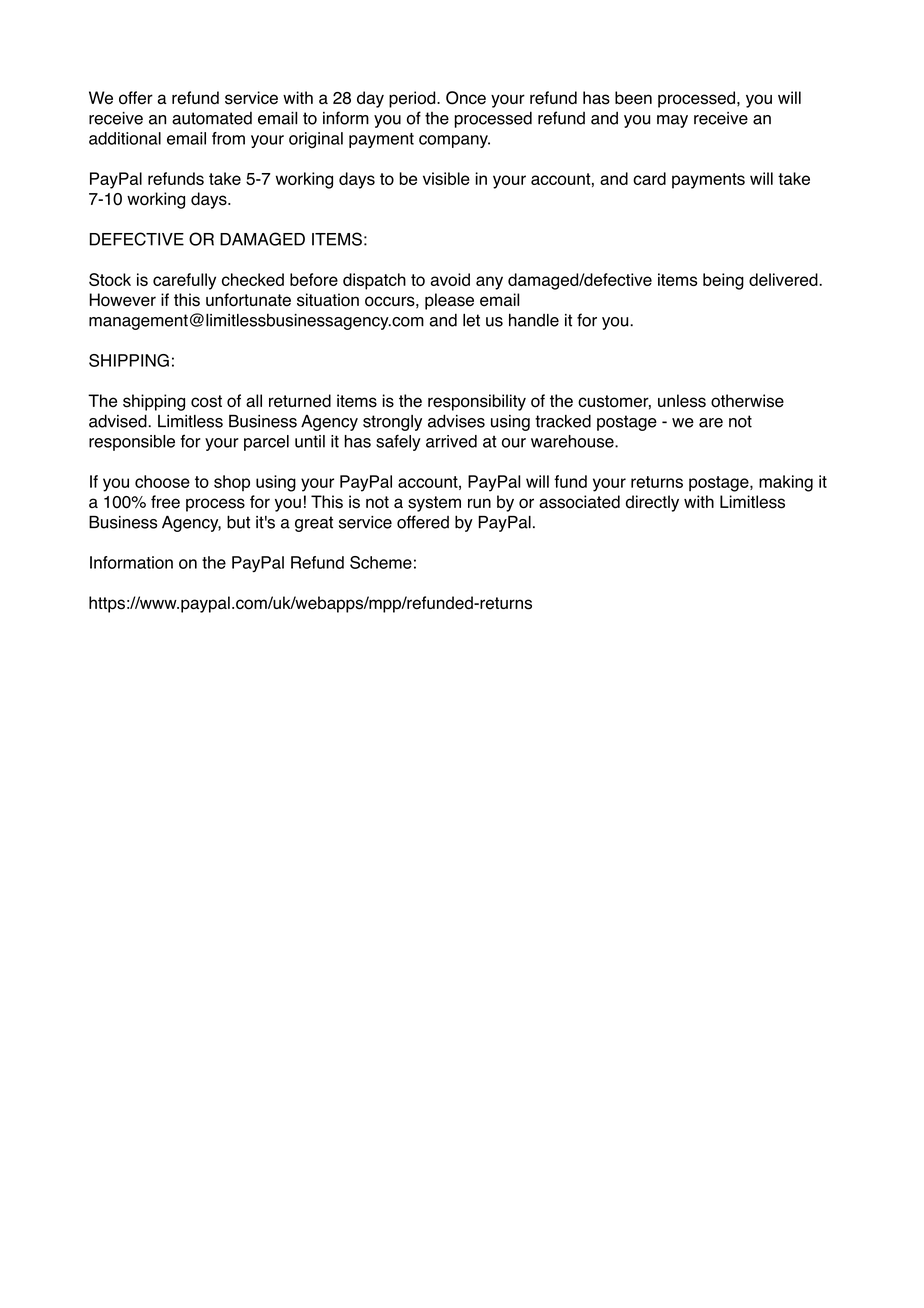 The width and height of the screenshot is (924, 1308). Describe the element at coordinates (212, 118) in the screenshot. I see `automated` at that location.
